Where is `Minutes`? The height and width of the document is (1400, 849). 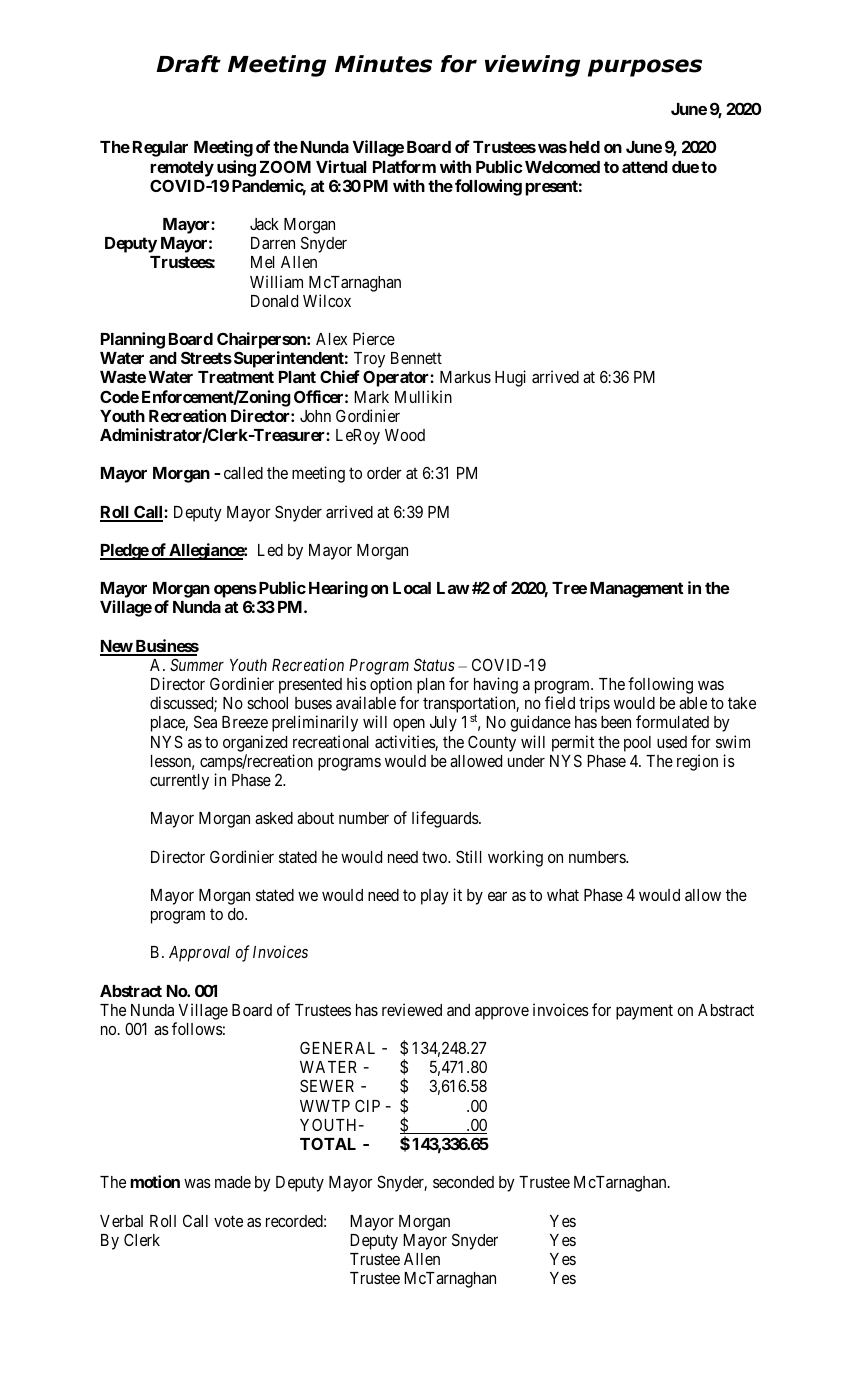 Minutes is located at coordinates (383, 64).
